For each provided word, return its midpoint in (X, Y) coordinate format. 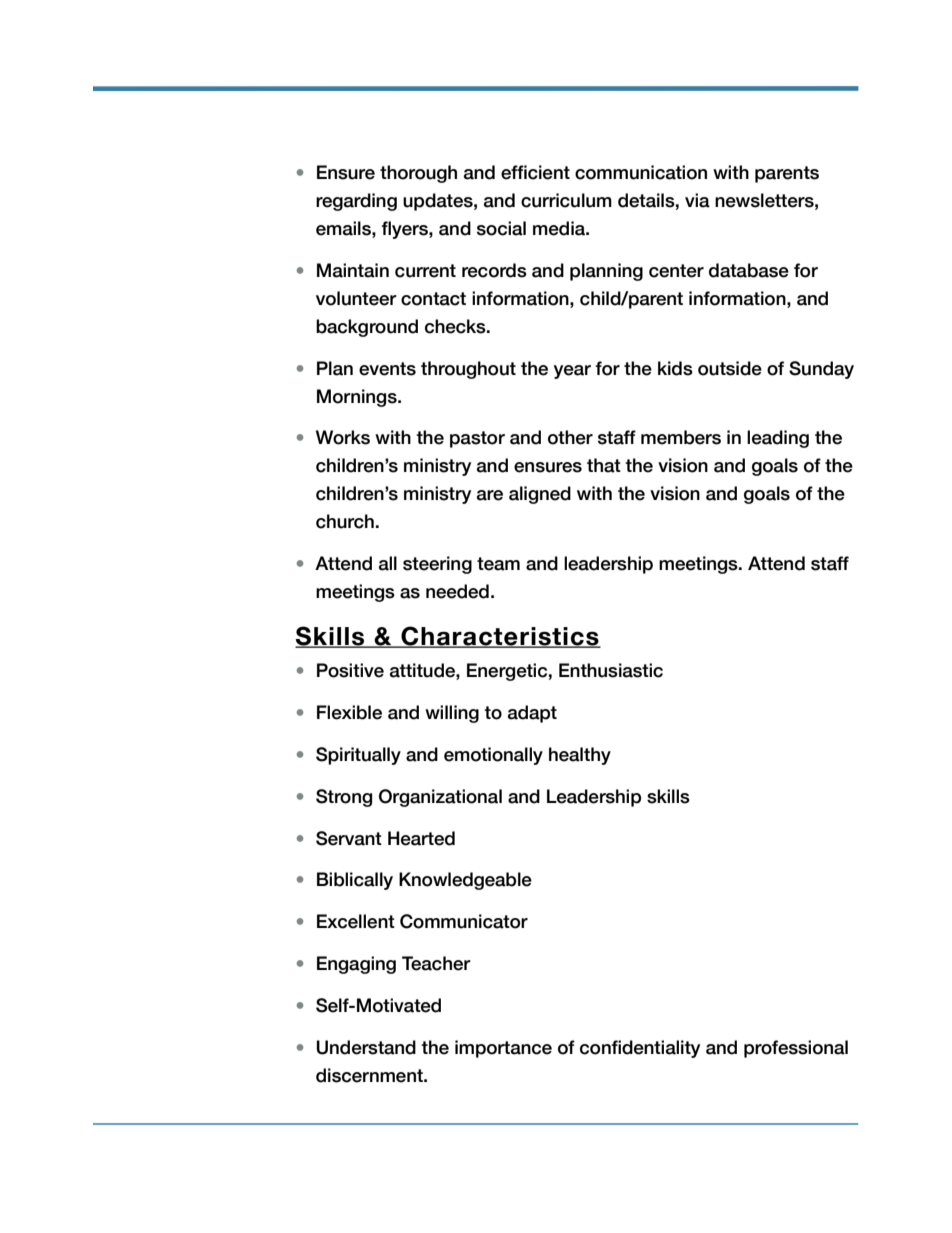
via (697, 200)
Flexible (349, 712)
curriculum (566, 200)
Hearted (421, 838)
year (572, 372)
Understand (366, 1047)
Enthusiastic (611, 670)
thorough (418, 174)
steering (437, 565)
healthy (580, 756)
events (387, 369)
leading (778, 439)
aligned (540, 495)
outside (730, 368)
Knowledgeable (465, 881)
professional (796, 1049)
